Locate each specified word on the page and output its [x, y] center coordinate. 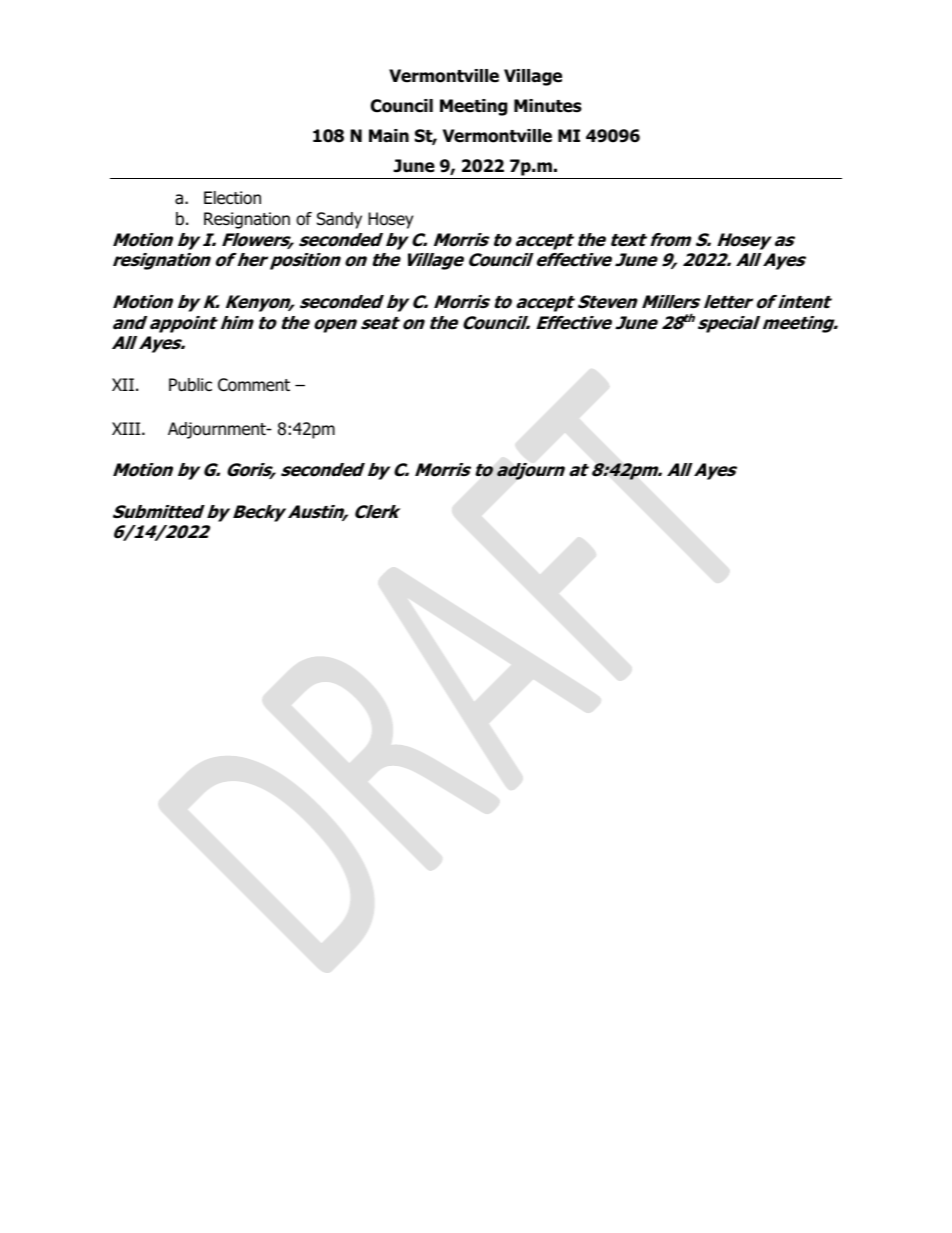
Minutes [548, 106]
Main [389, 136]
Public [190, 385]
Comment [254, 385]
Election [232, 198]
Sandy [339, 220]
